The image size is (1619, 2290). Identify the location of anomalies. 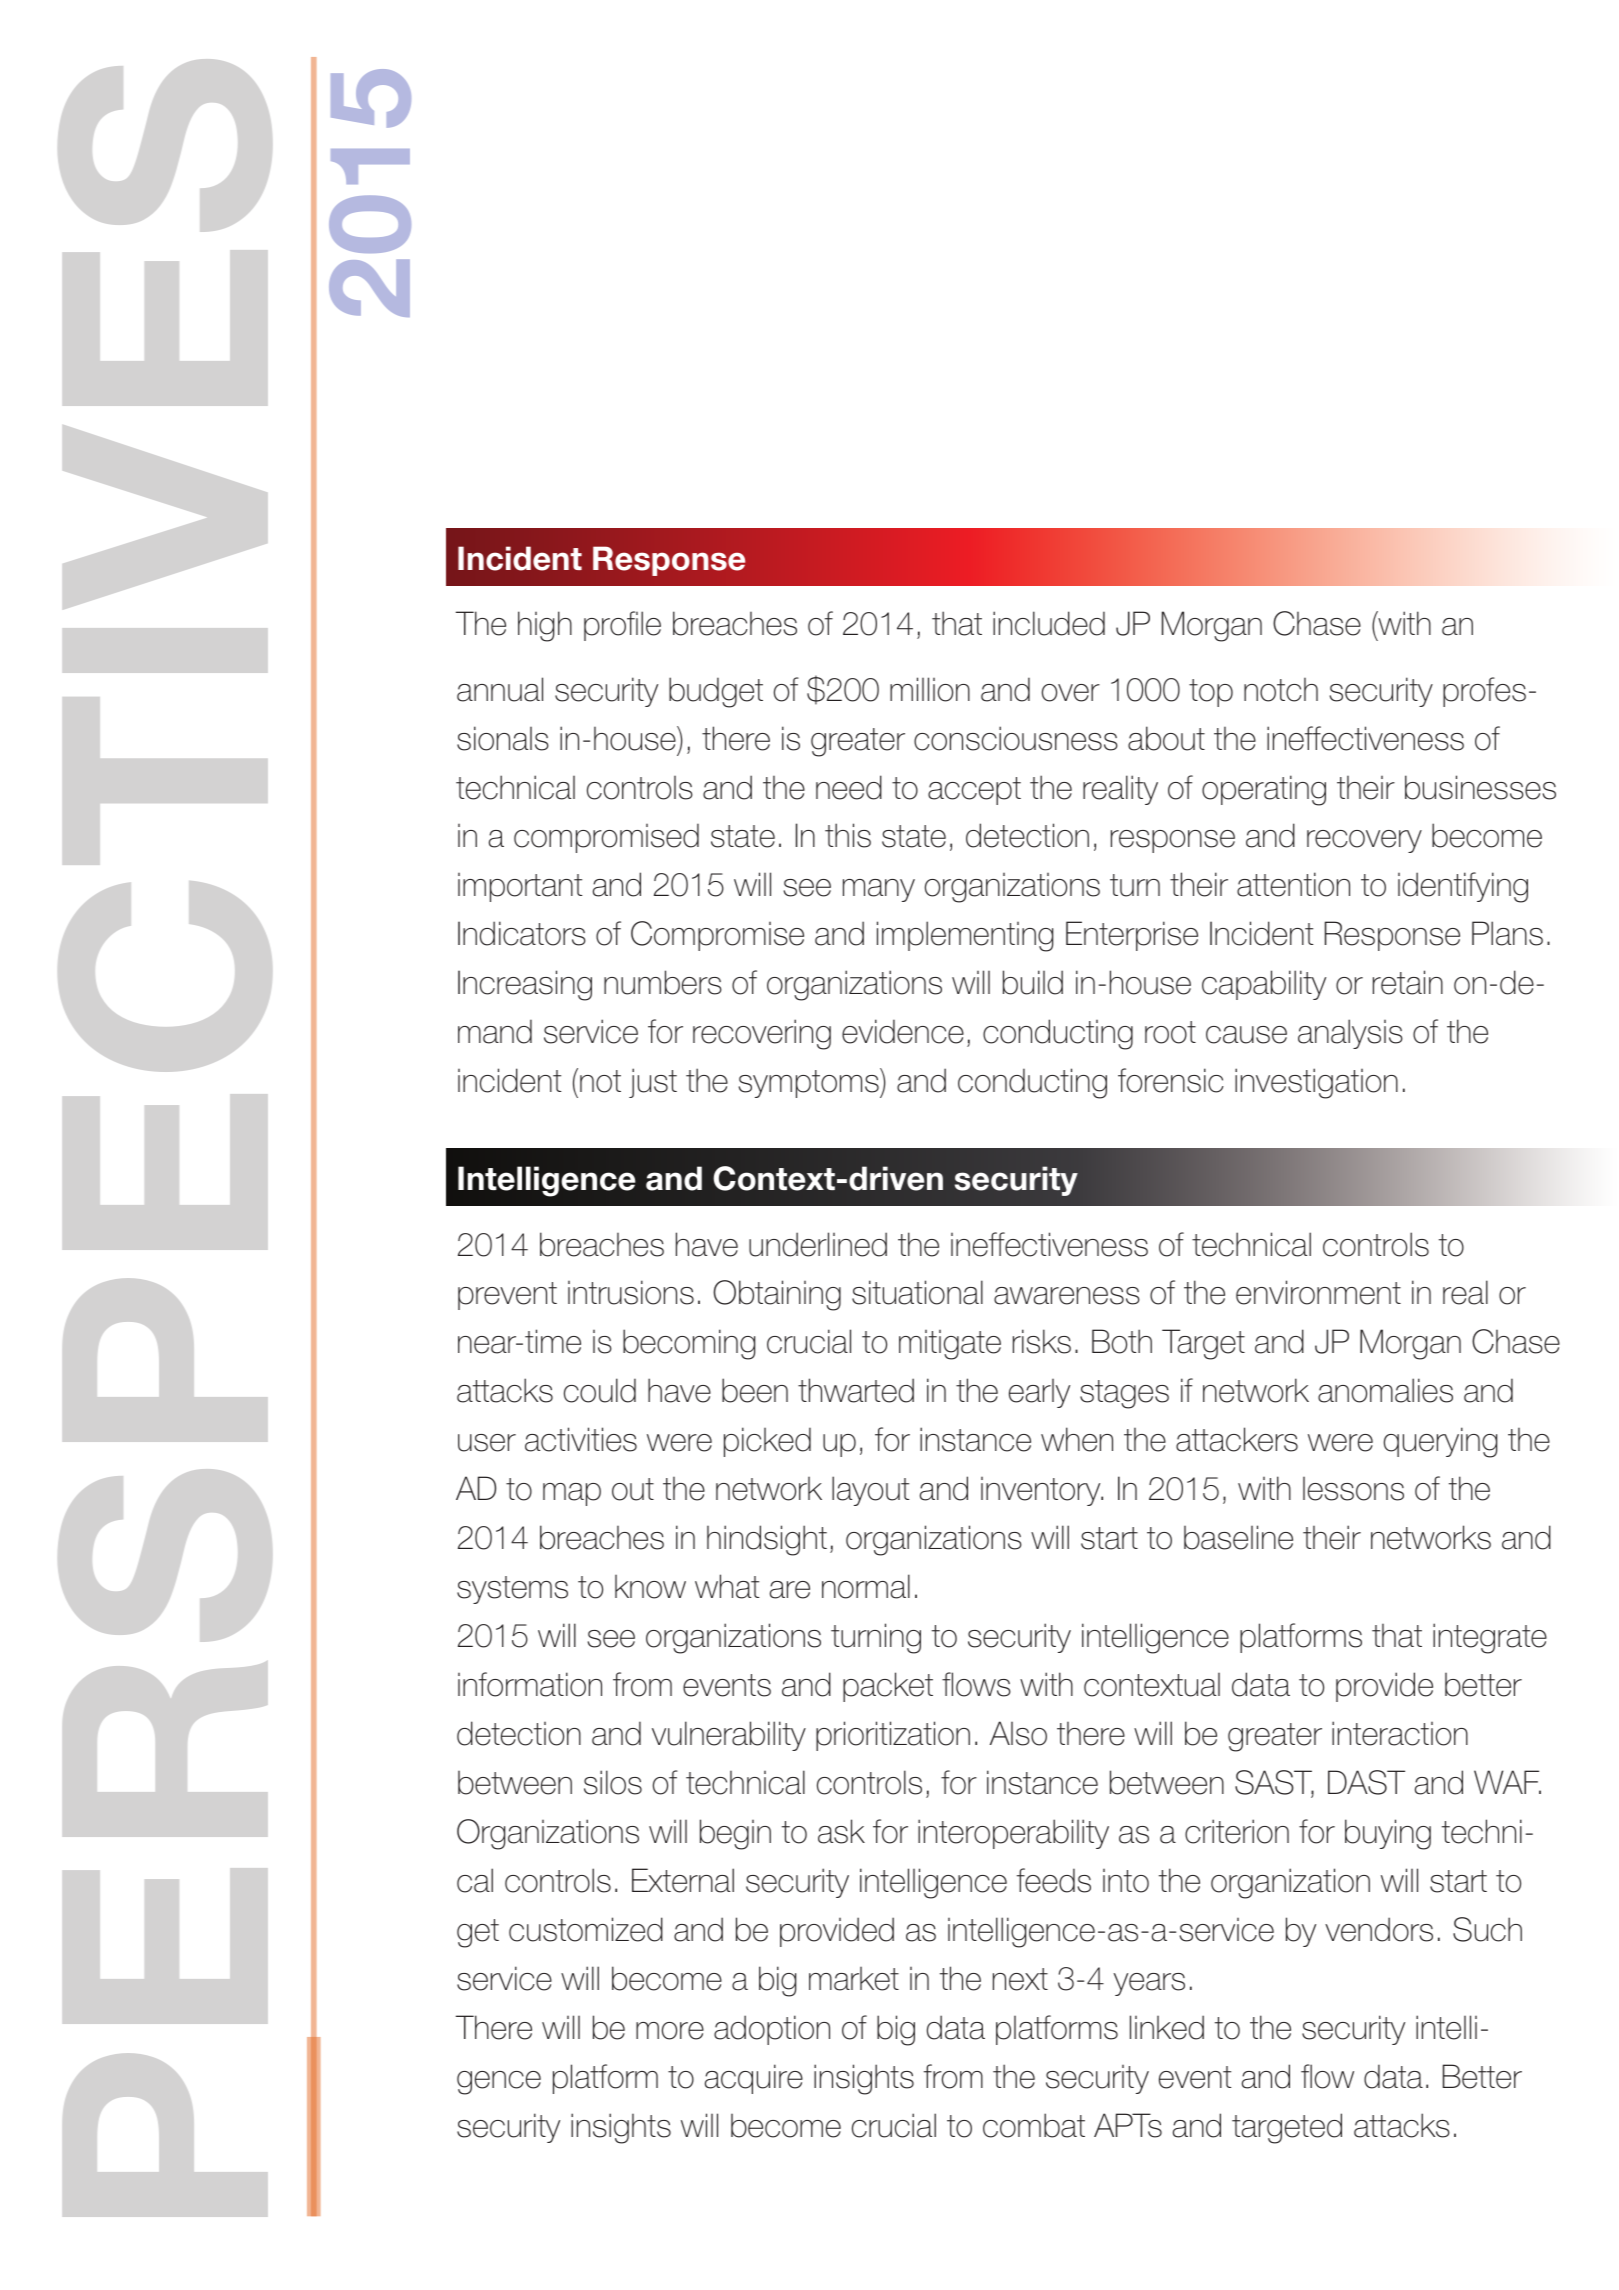
(1385, 1390).
